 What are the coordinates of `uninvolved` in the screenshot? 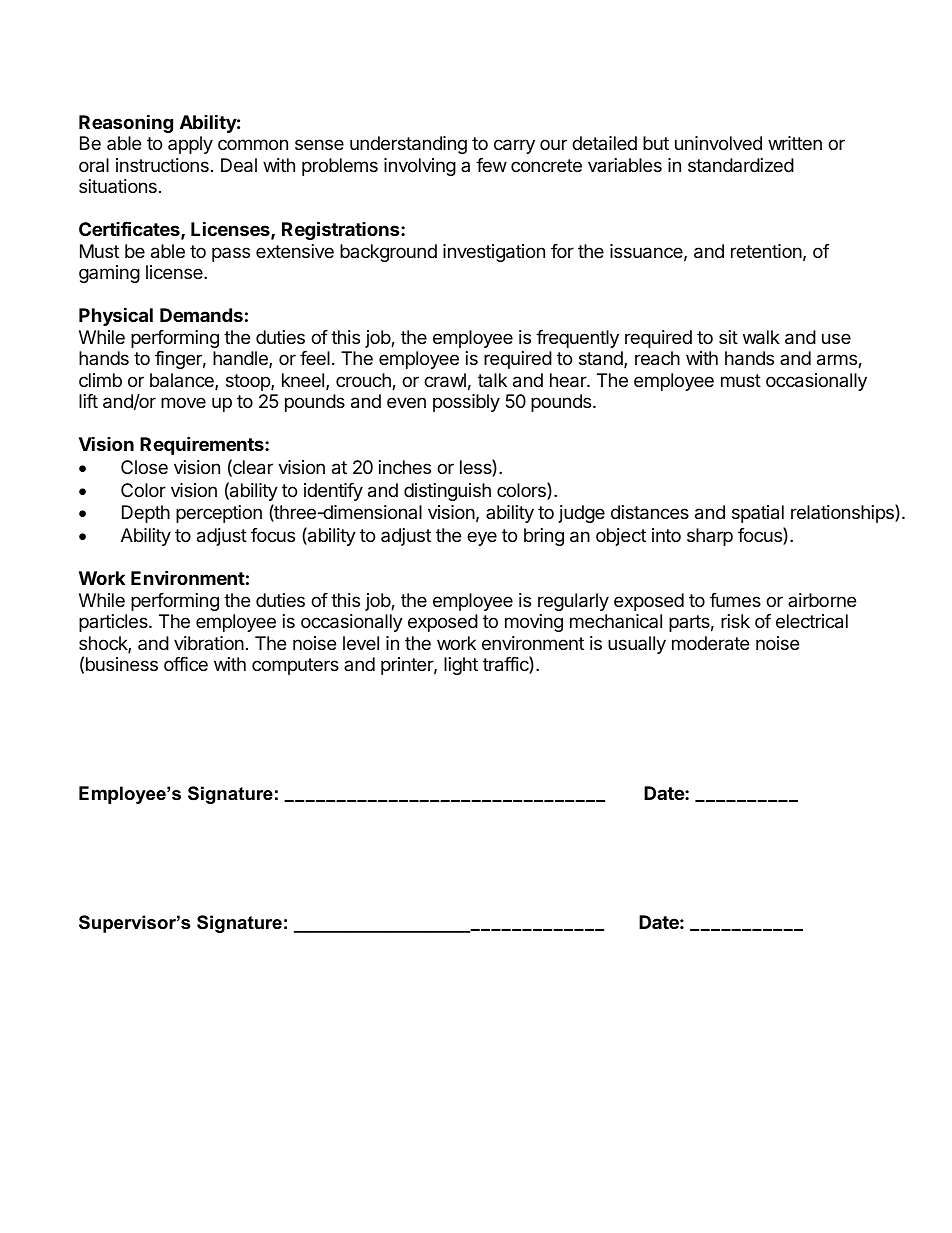 It's located at (718, 143).
